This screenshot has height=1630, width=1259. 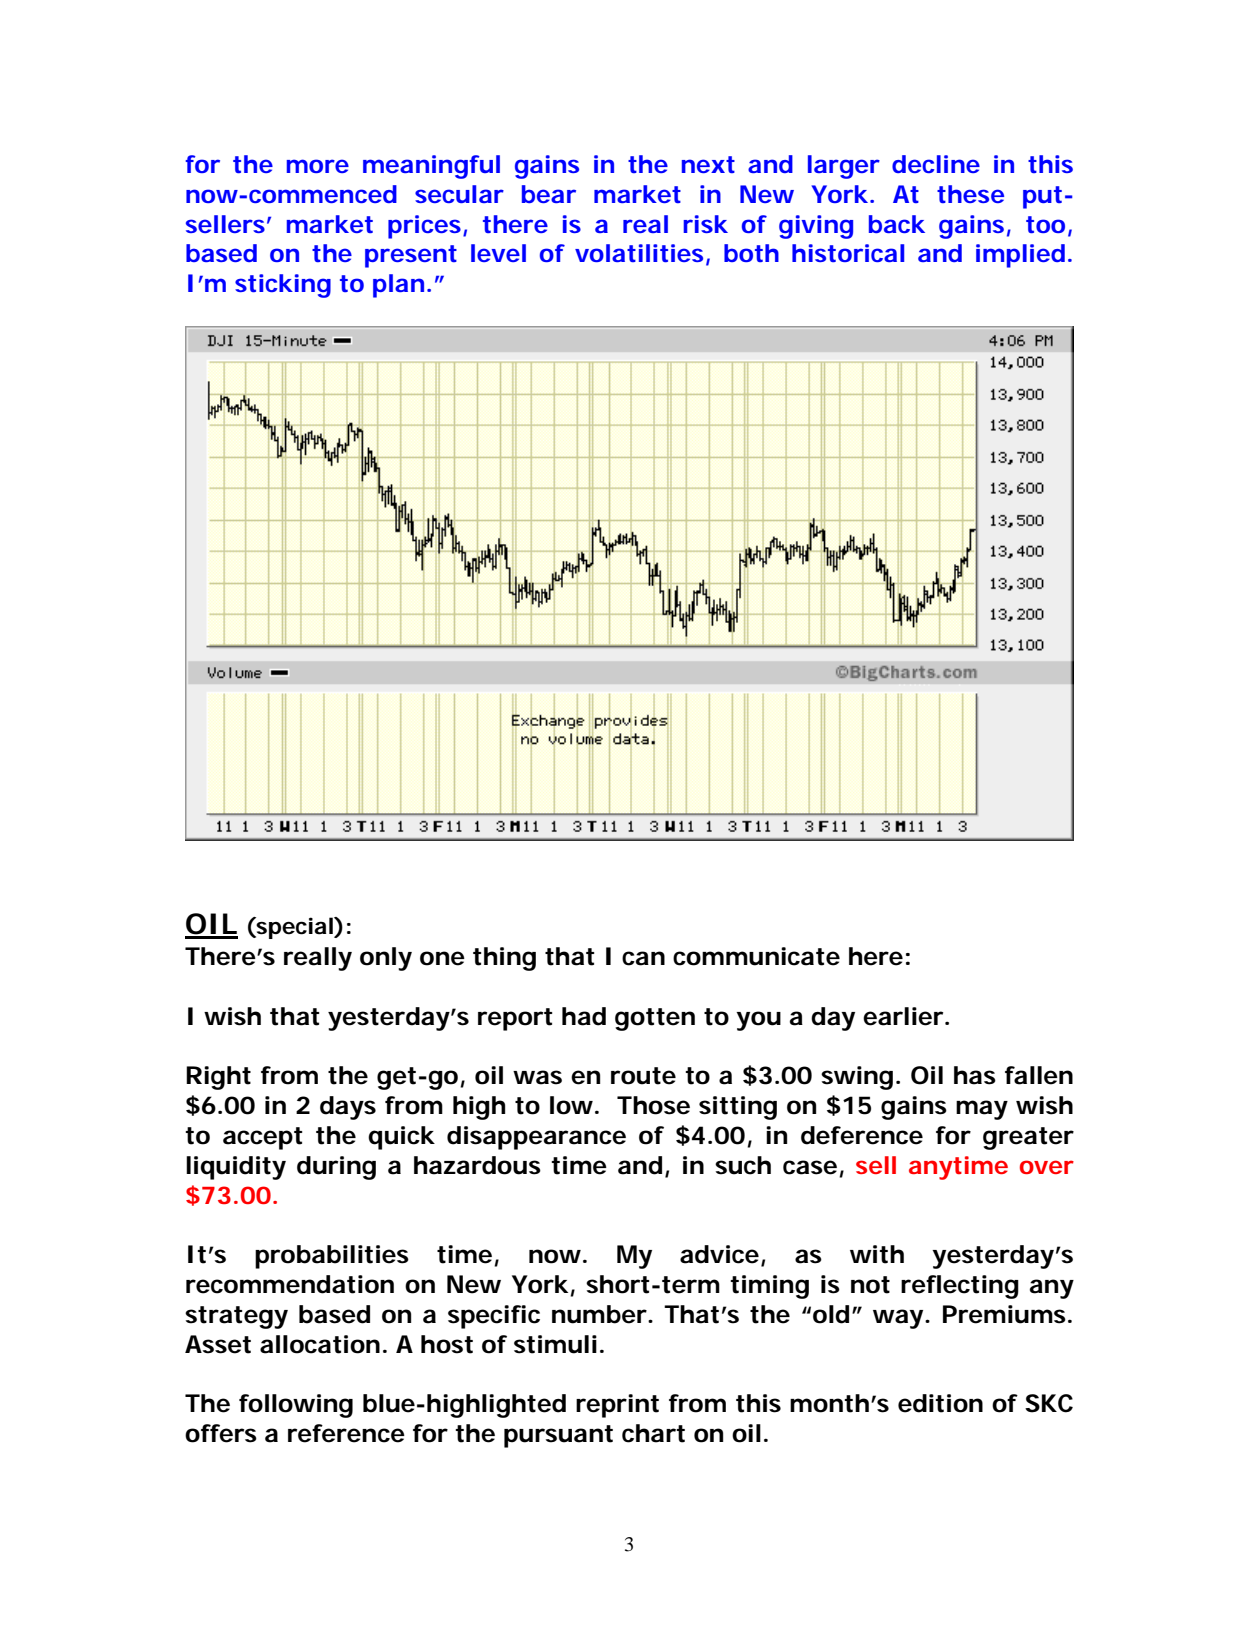 I want to click on more, so click(x=318, y=166).
